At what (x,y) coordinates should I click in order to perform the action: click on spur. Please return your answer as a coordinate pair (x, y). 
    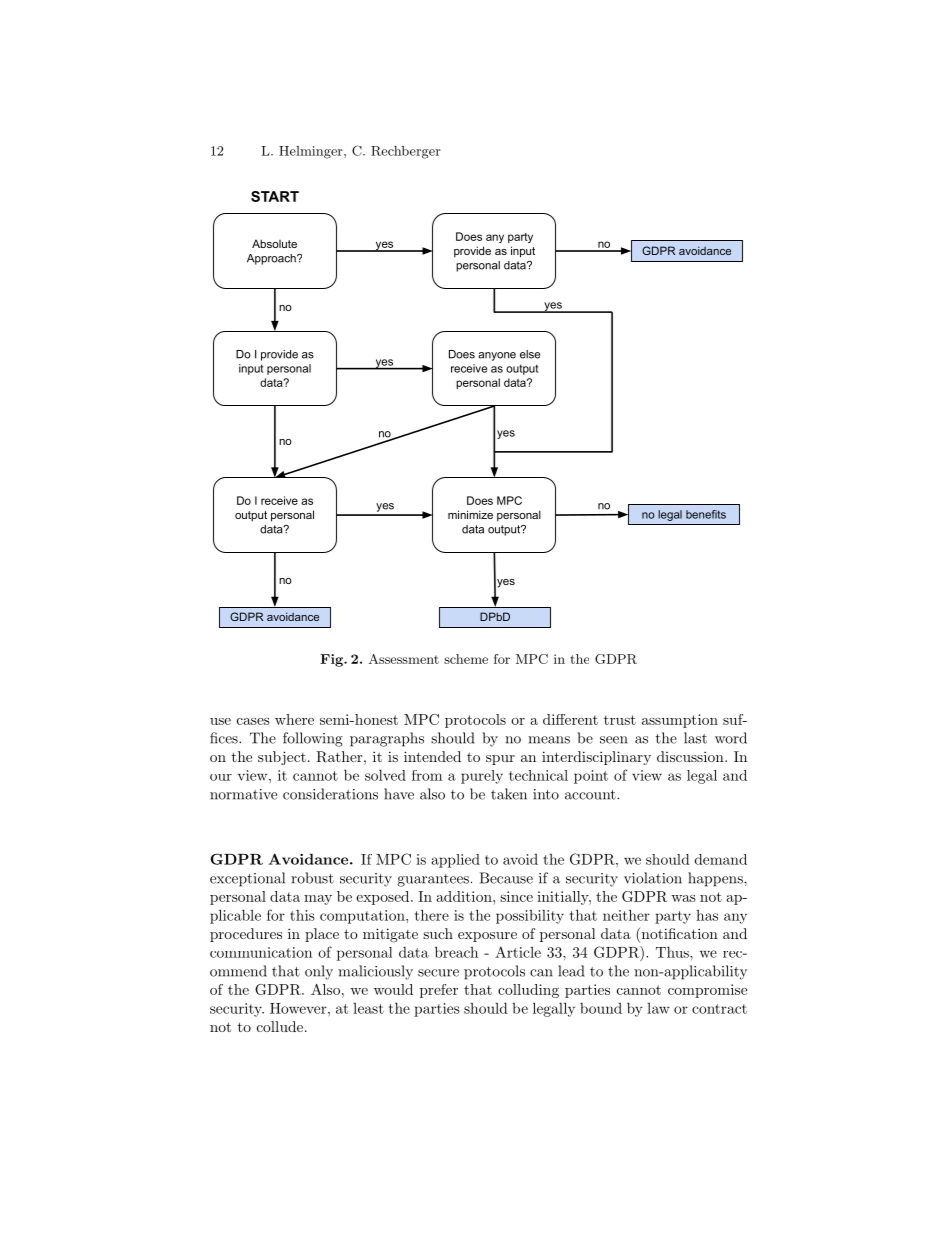
    Looking at the image, I should click on (500, 760).
